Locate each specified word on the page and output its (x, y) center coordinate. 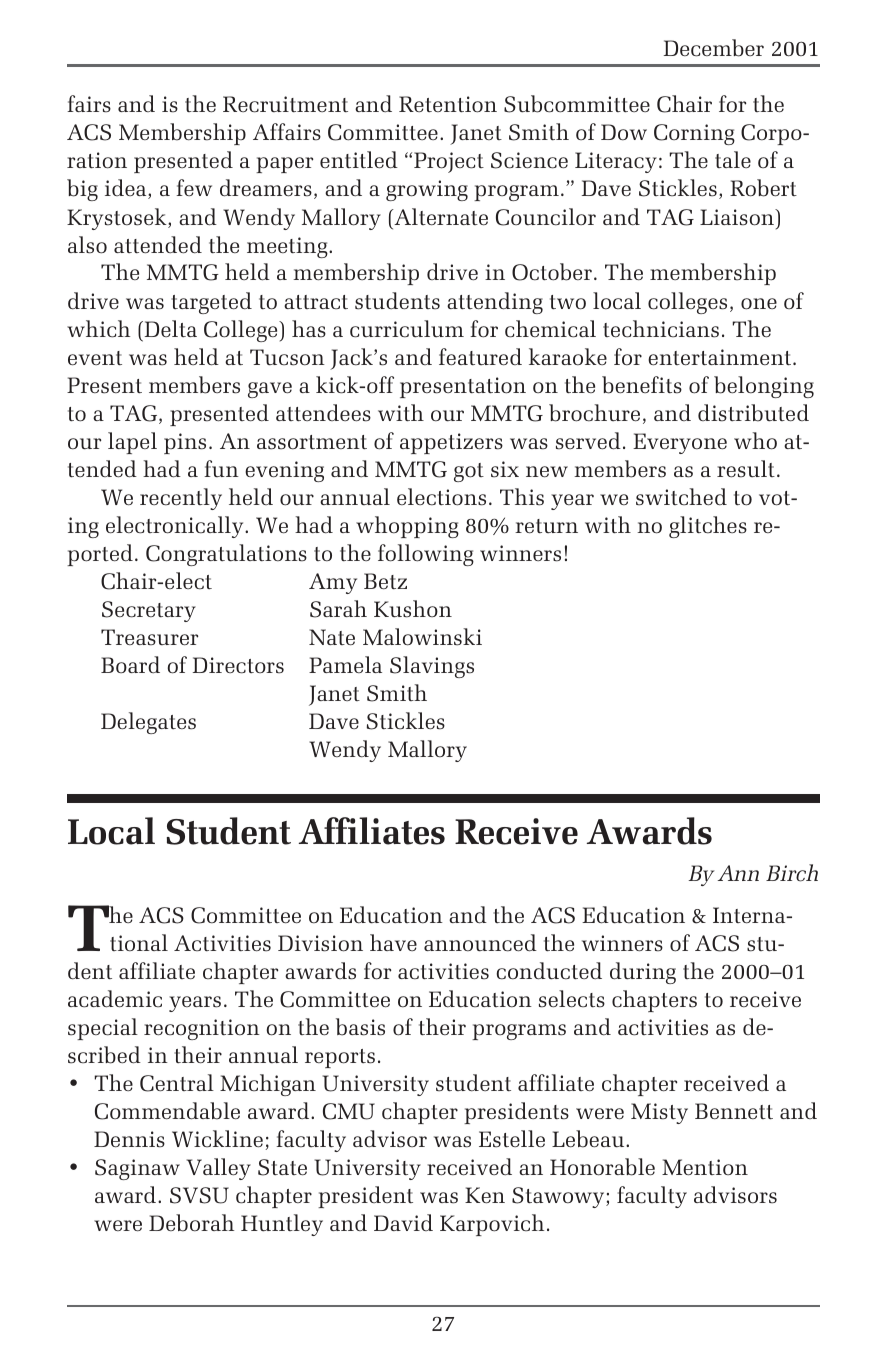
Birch (792, 873)
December (714, 48)
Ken (485, 1195)
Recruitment (285, 104)
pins (185, 443)
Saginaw (137, 1169)
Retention (448, 104)
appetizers (451, 443)
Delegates (148, 723)
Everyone (680, 443)
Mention (705, 1167)
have (393, 942)
